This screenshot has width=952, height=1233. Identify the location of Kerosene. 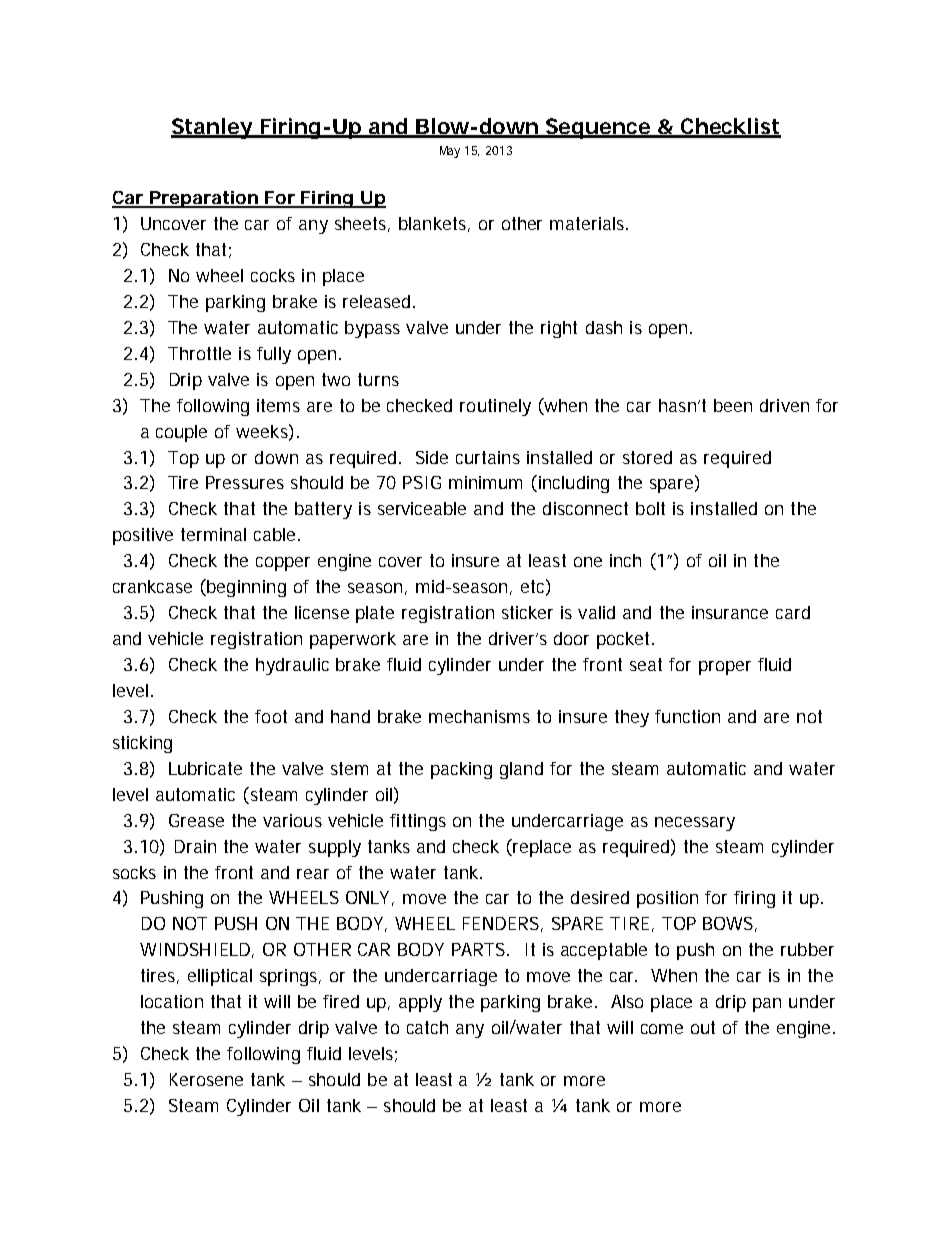
(206, 1079).
